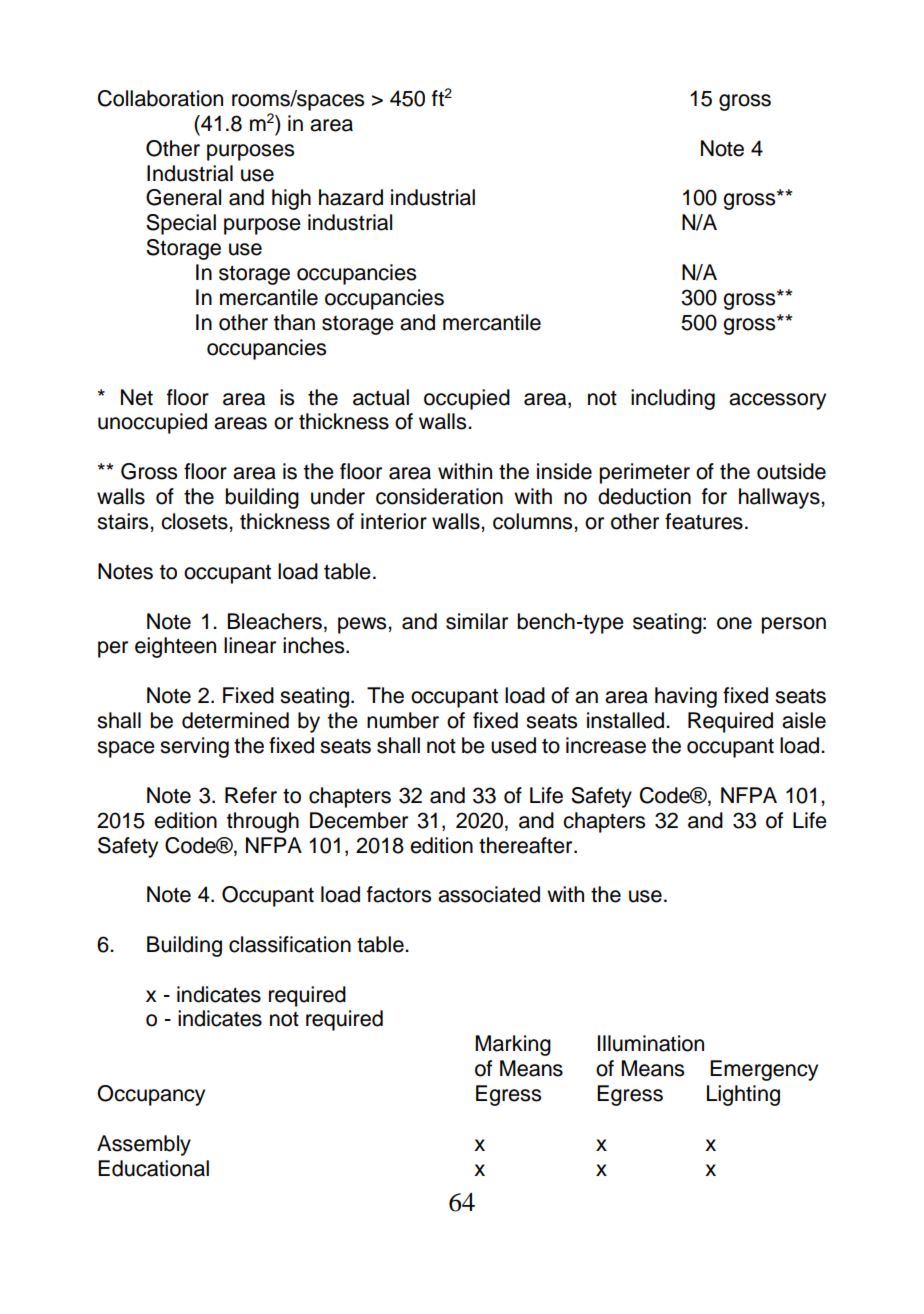 This screenshot has height=1314, width=924. Describe the element at coordinates (351, 197) in the screenshot. I see `hazard` at that location.
